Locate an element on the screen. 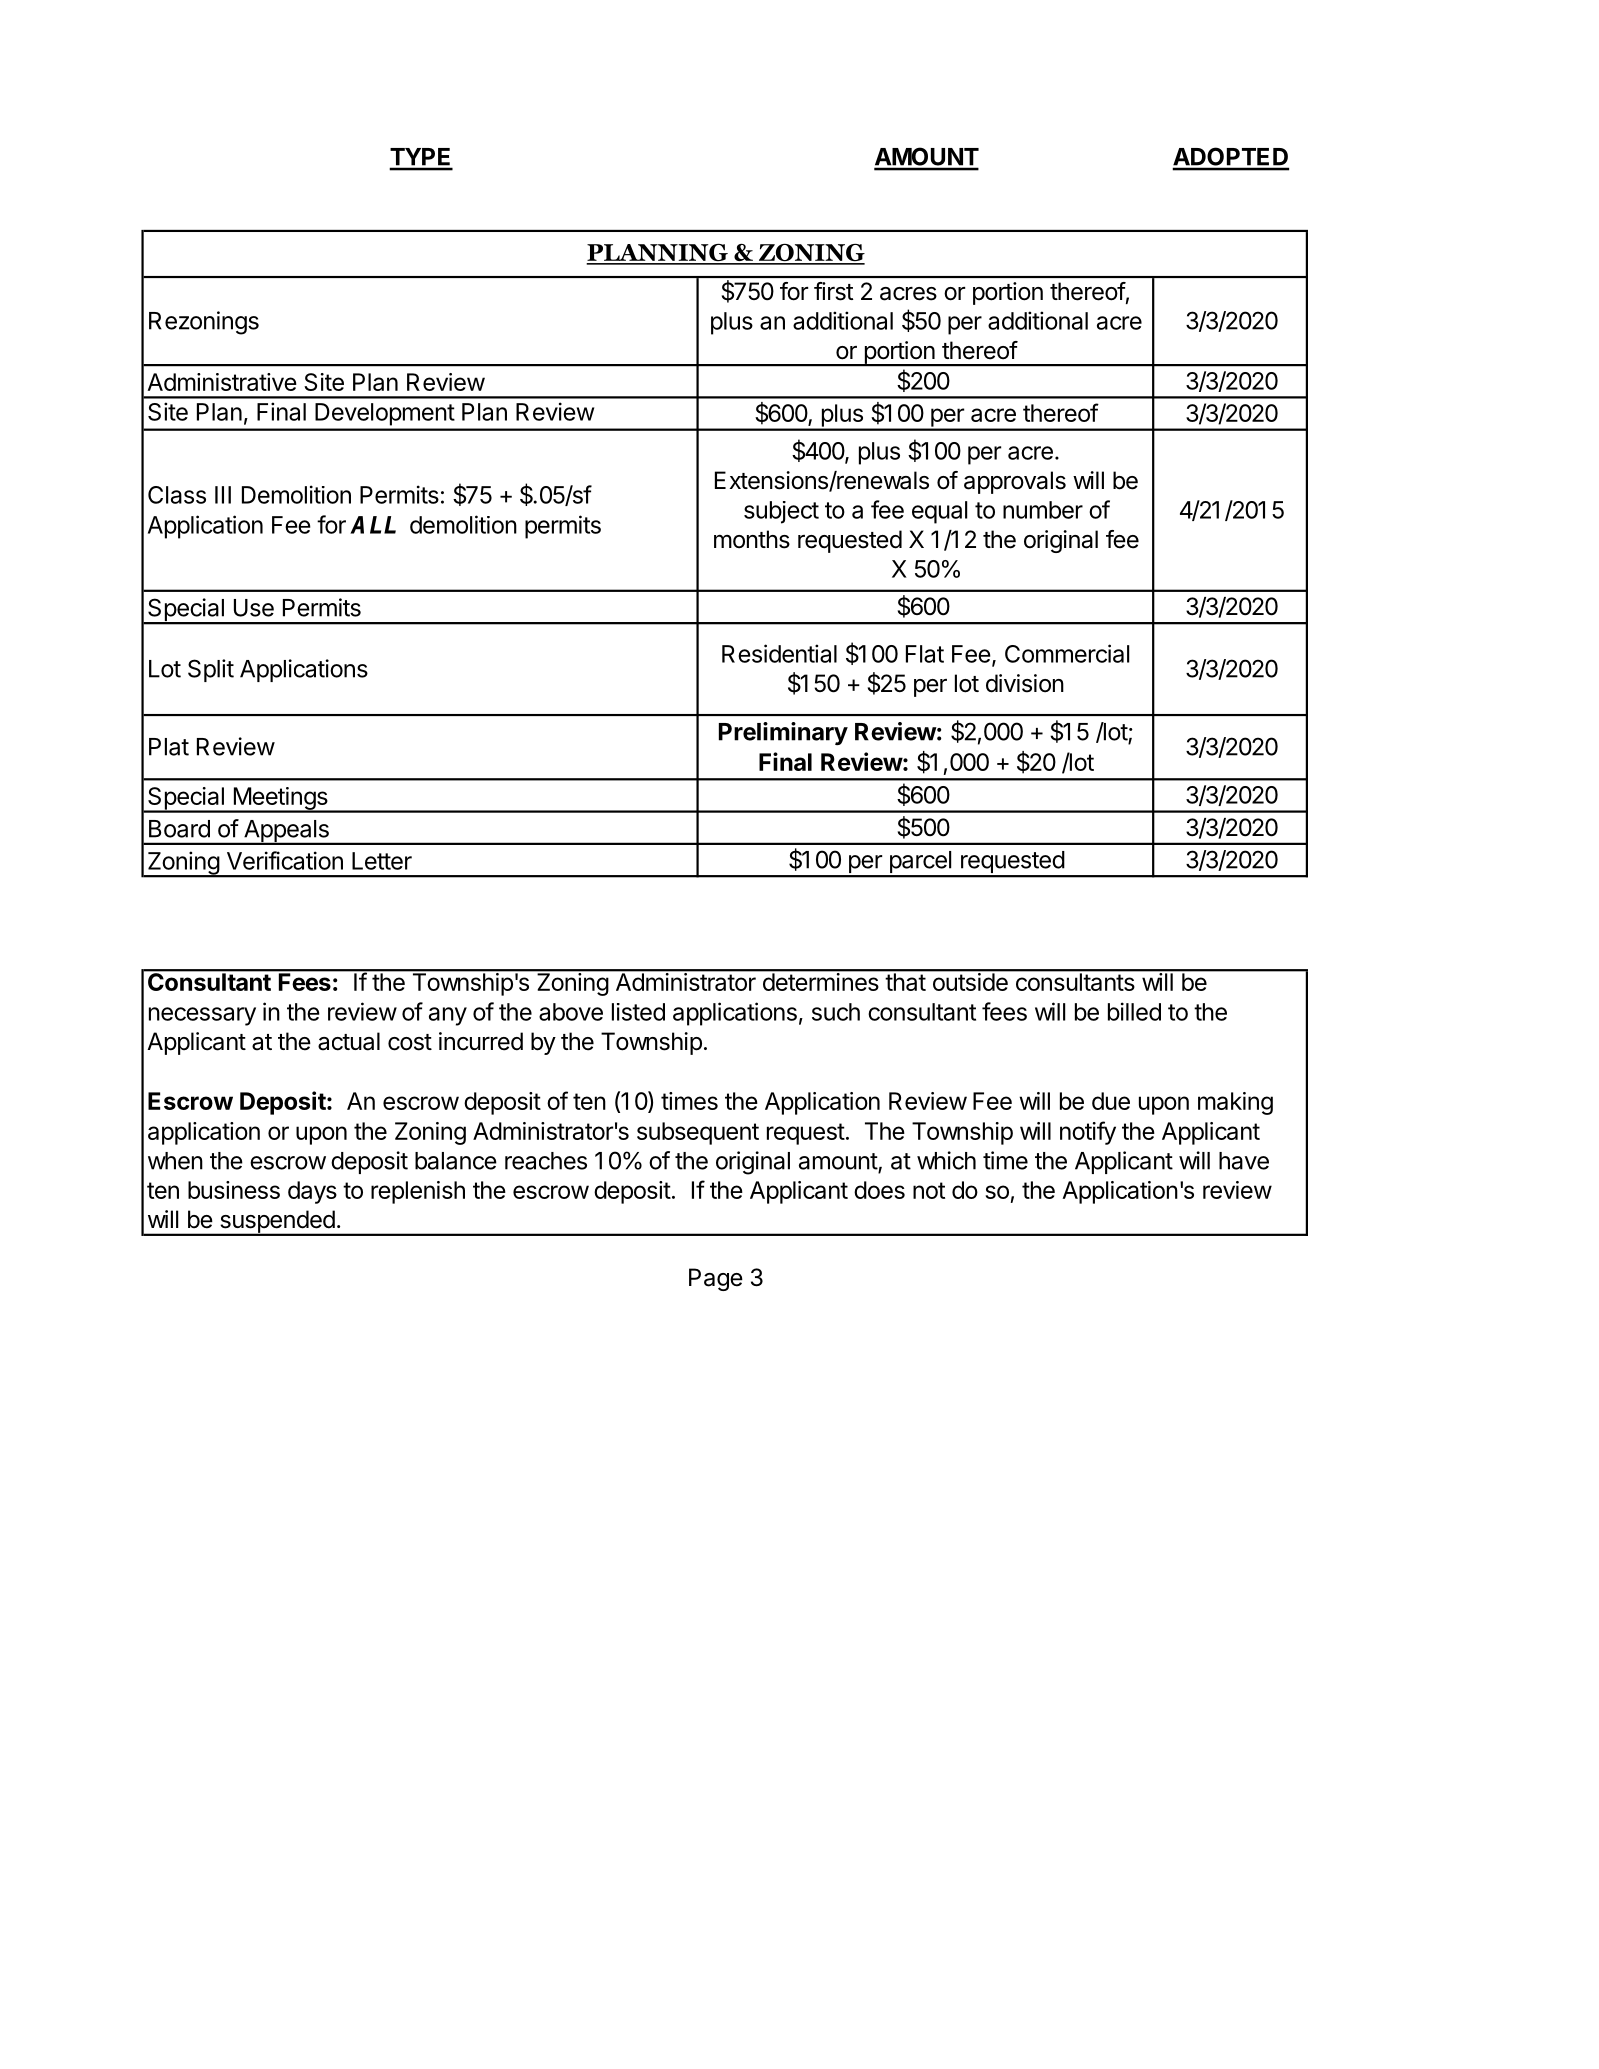 The image size is (1599, 2069). division is located at coordinates (1025, 683).
